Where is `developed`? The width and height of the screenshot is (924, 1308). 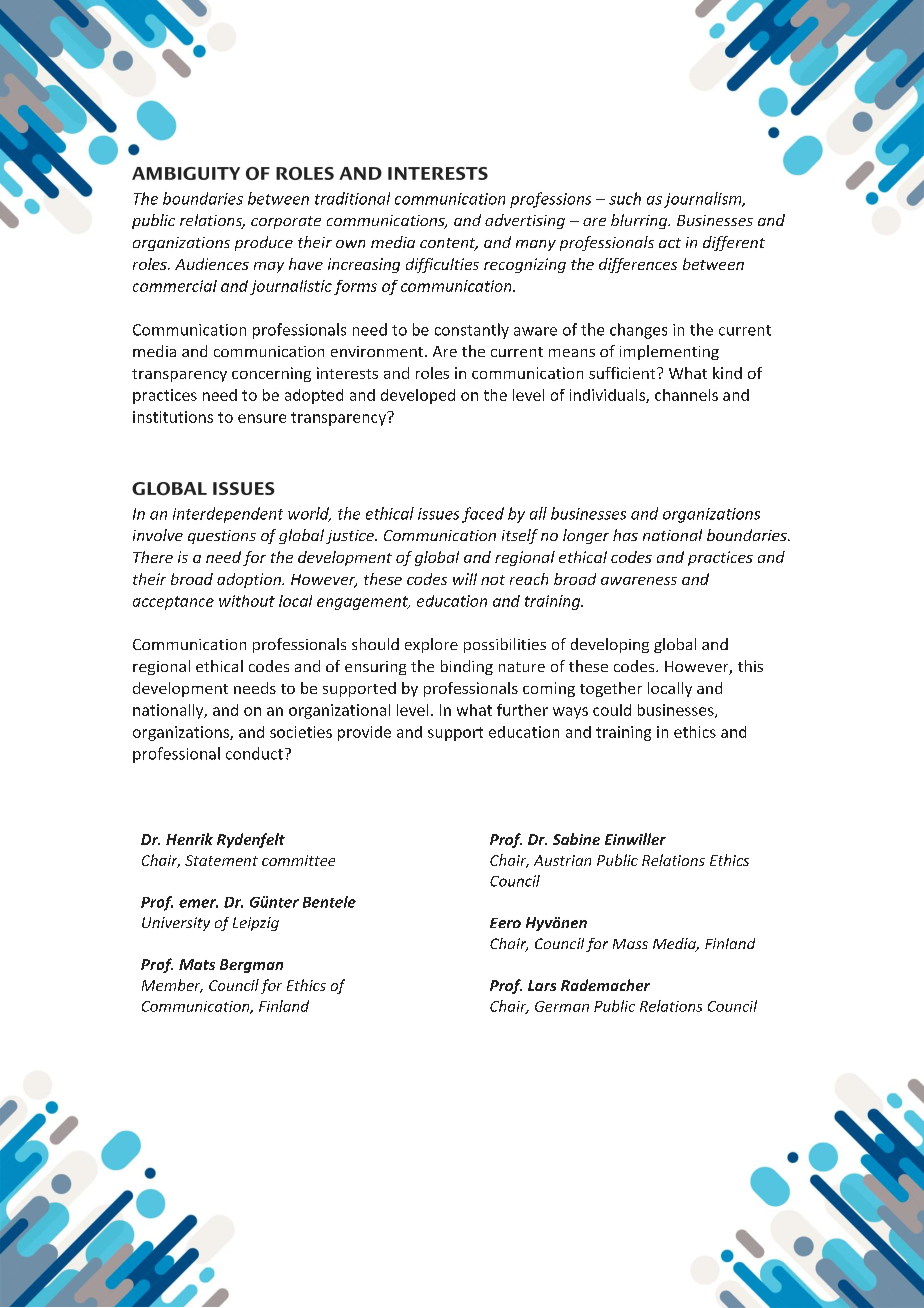
developed is located at coordinates (418, 396).
